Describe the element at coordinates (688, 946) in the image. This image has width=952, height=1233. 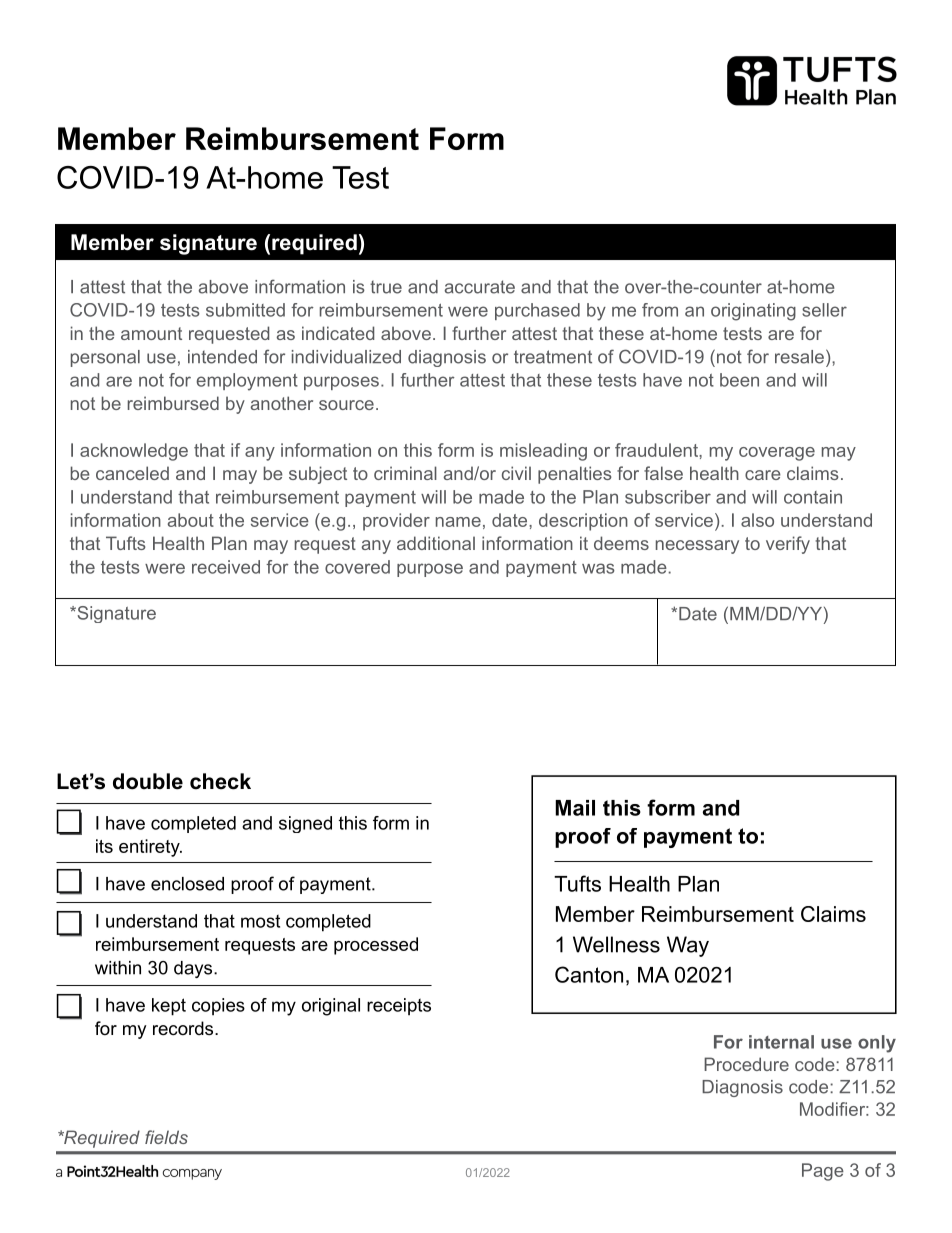
I see `Way` at that location.
